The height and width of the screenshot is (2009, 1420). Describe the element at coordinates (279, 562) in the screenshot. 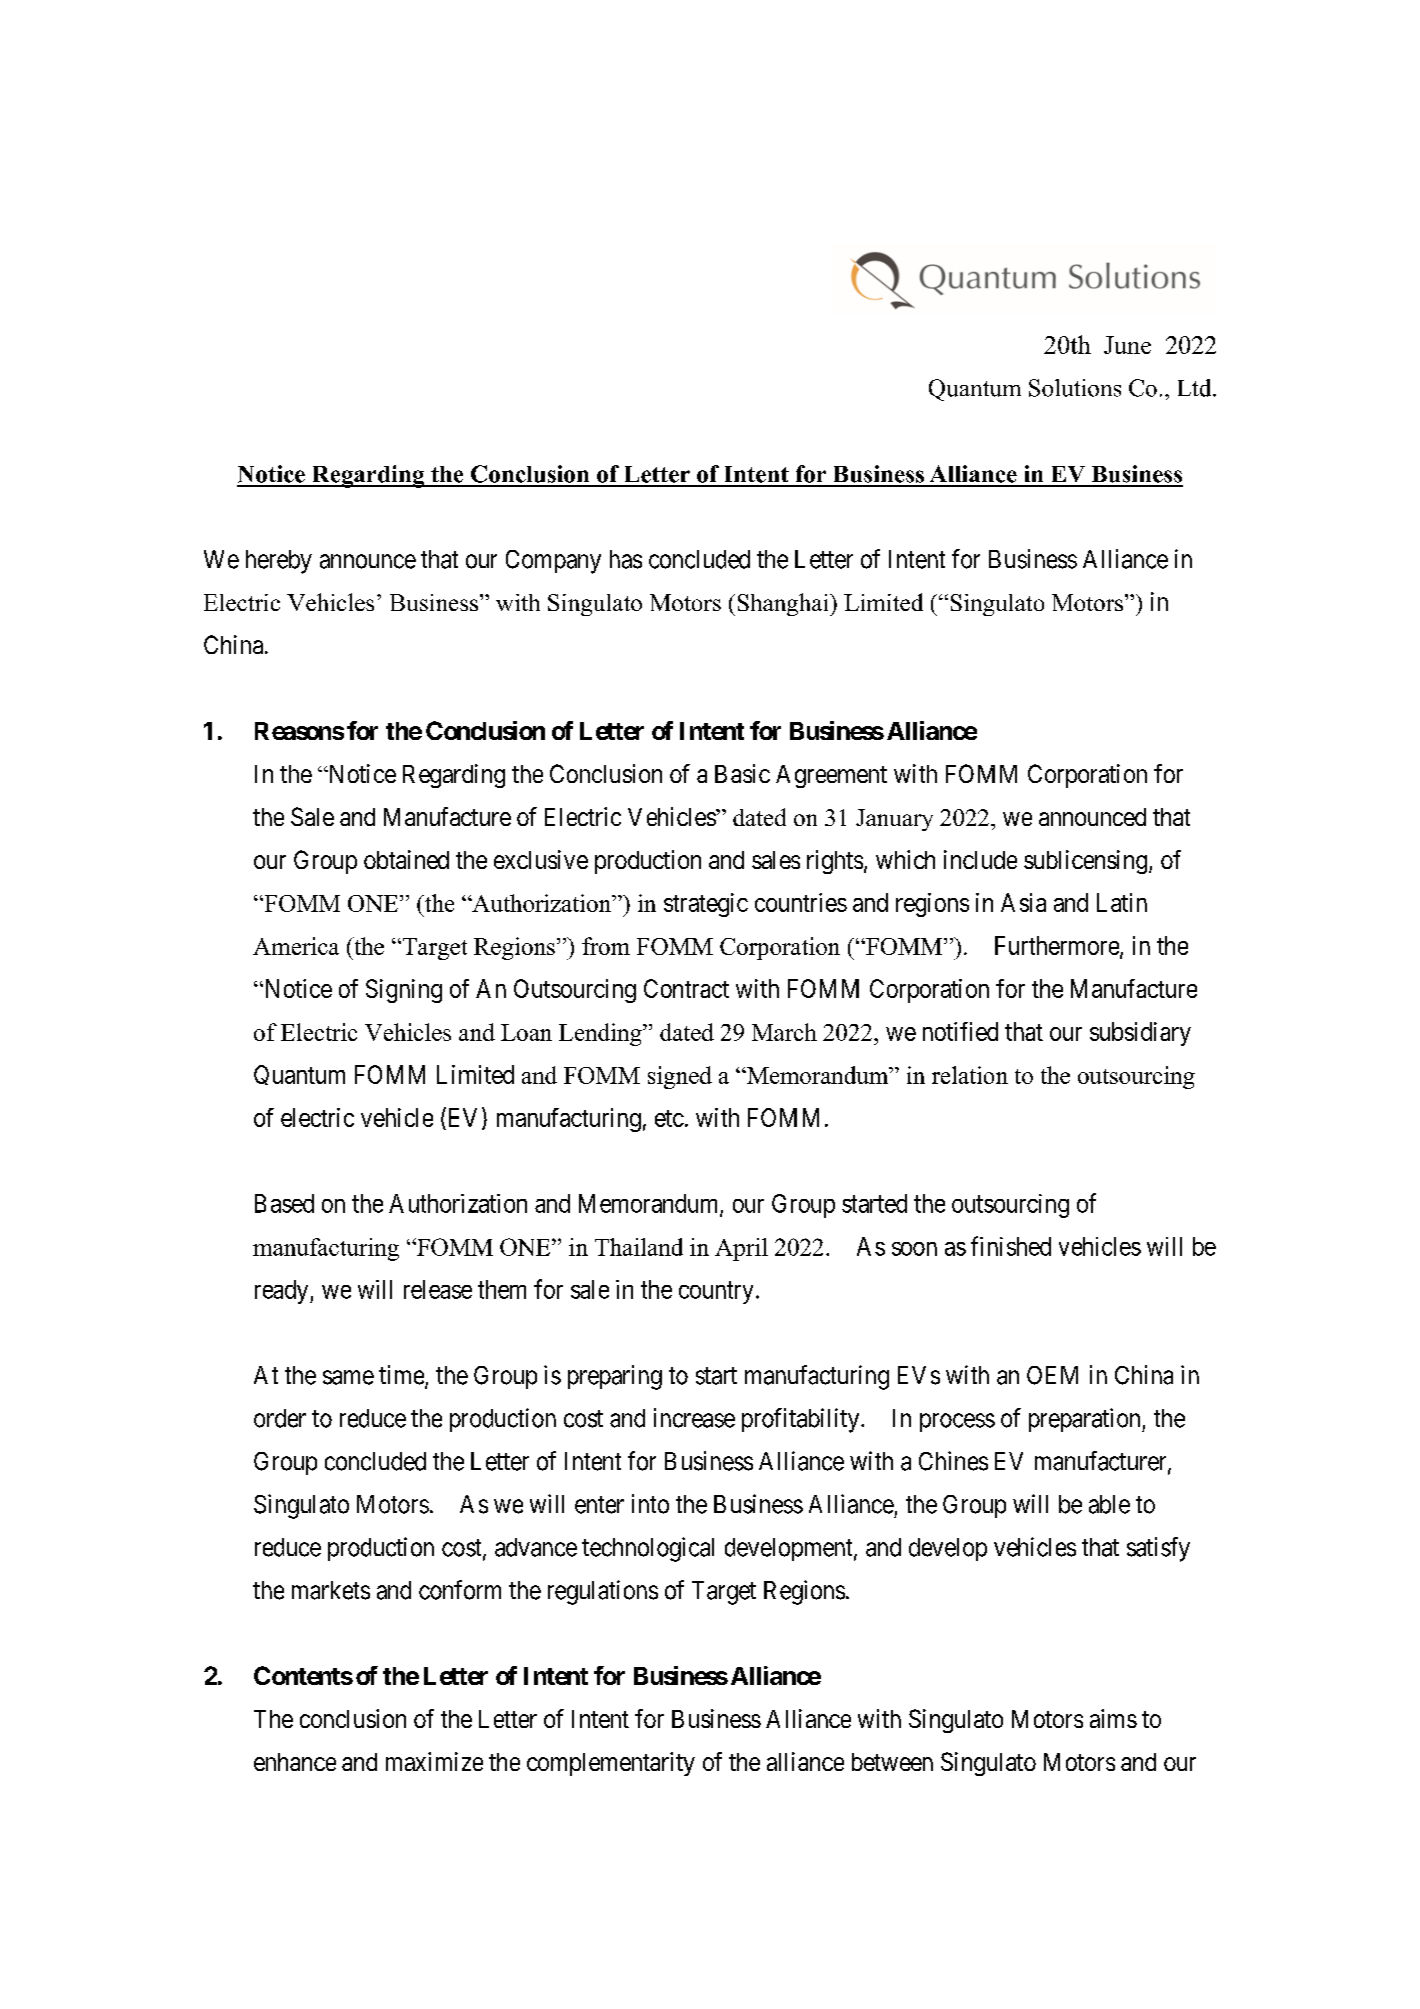

I see `hereby` at that location.
